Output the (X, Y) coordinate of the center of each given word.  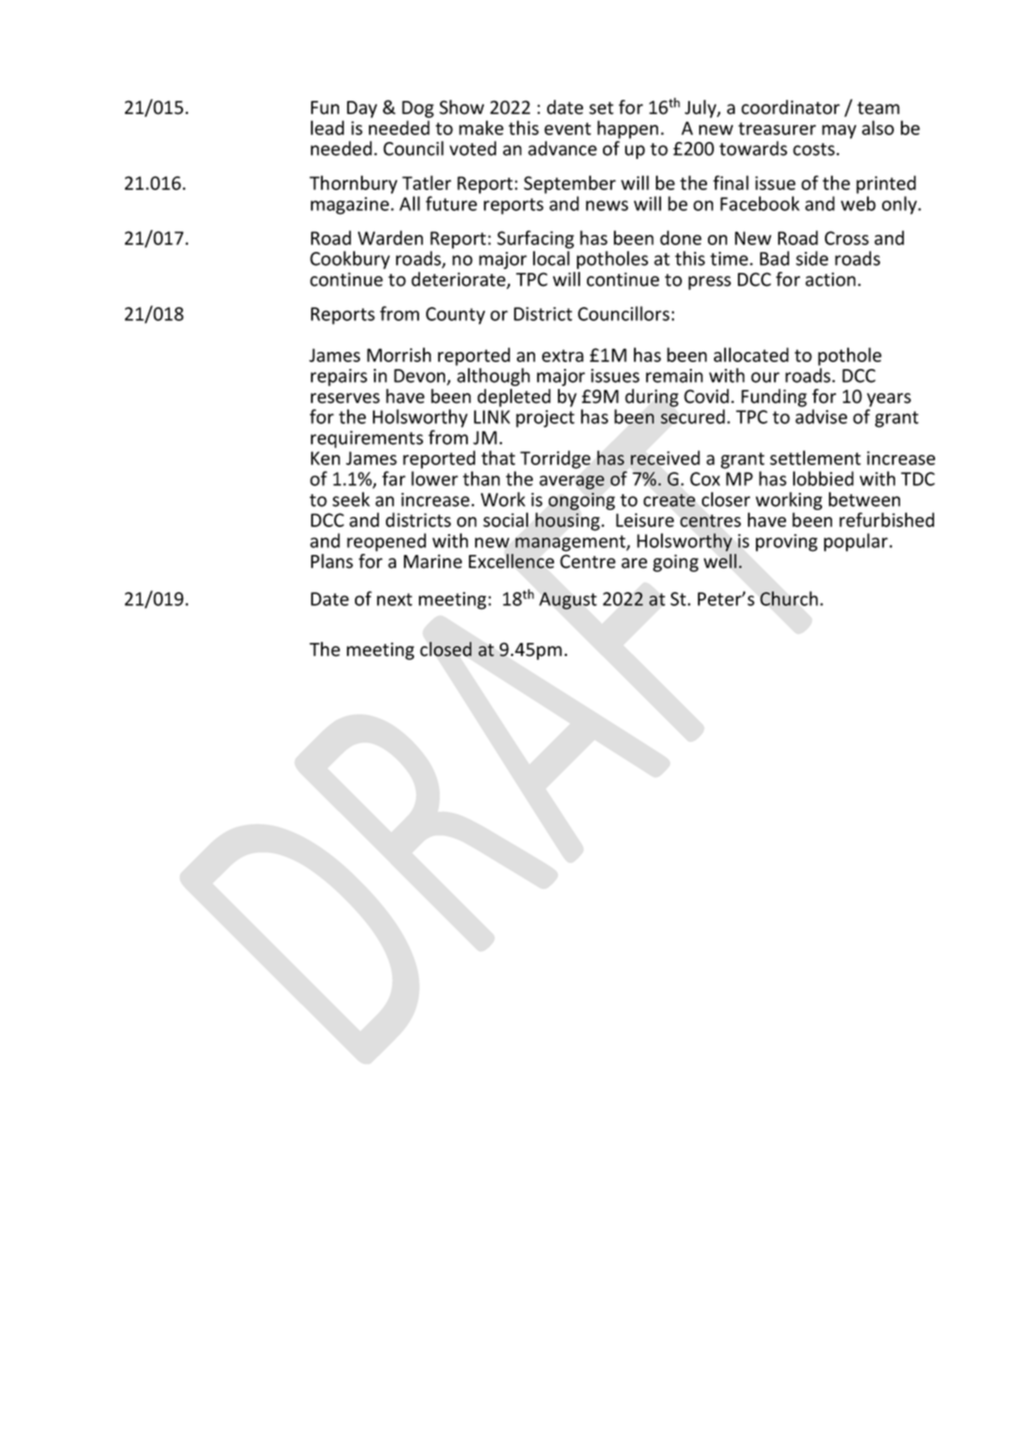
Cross (847, 238)
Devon (421, 377)
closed (446, 649)
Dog (418, 109)
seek (351, 499)
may (839, 132)
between (864, 499)
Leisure (645, 520)
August (568, 601)
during (652, 398)
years (889, 400)
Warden (390, 237)
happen (627, 129)
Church (789, 598)
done (681, 237)
